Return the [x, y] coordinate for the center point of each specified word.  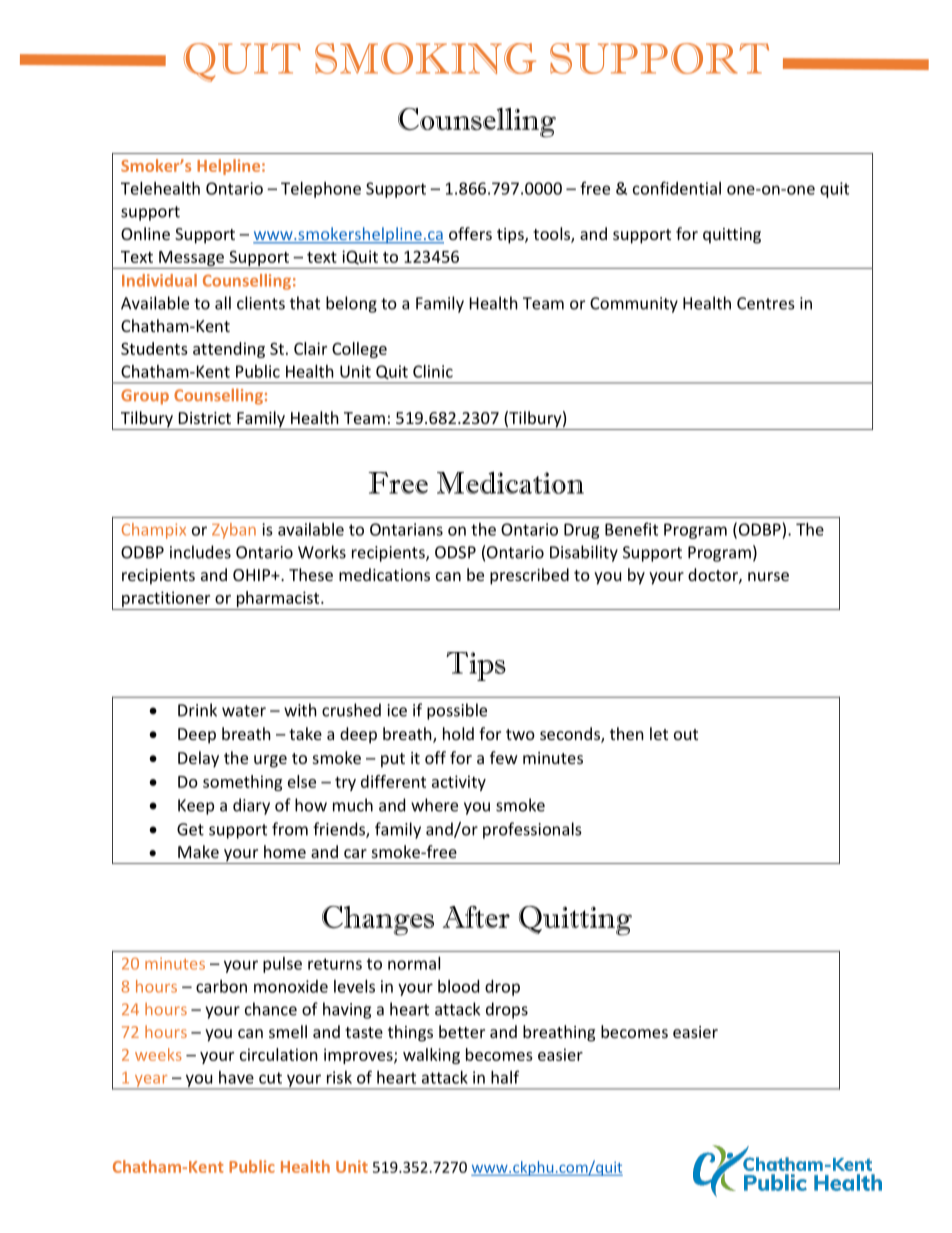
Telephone [321, 190]
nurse [768, 576]
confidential [677, 188]
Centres [766, 303]
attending [229, 350]
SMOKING [425, 58]
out [686, 734]
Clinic [433, 371]
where [434, 805]
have [236, 1077]
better [462, 1031]
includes [200, 552]
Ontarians [406, 529]
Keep [196, 807]
